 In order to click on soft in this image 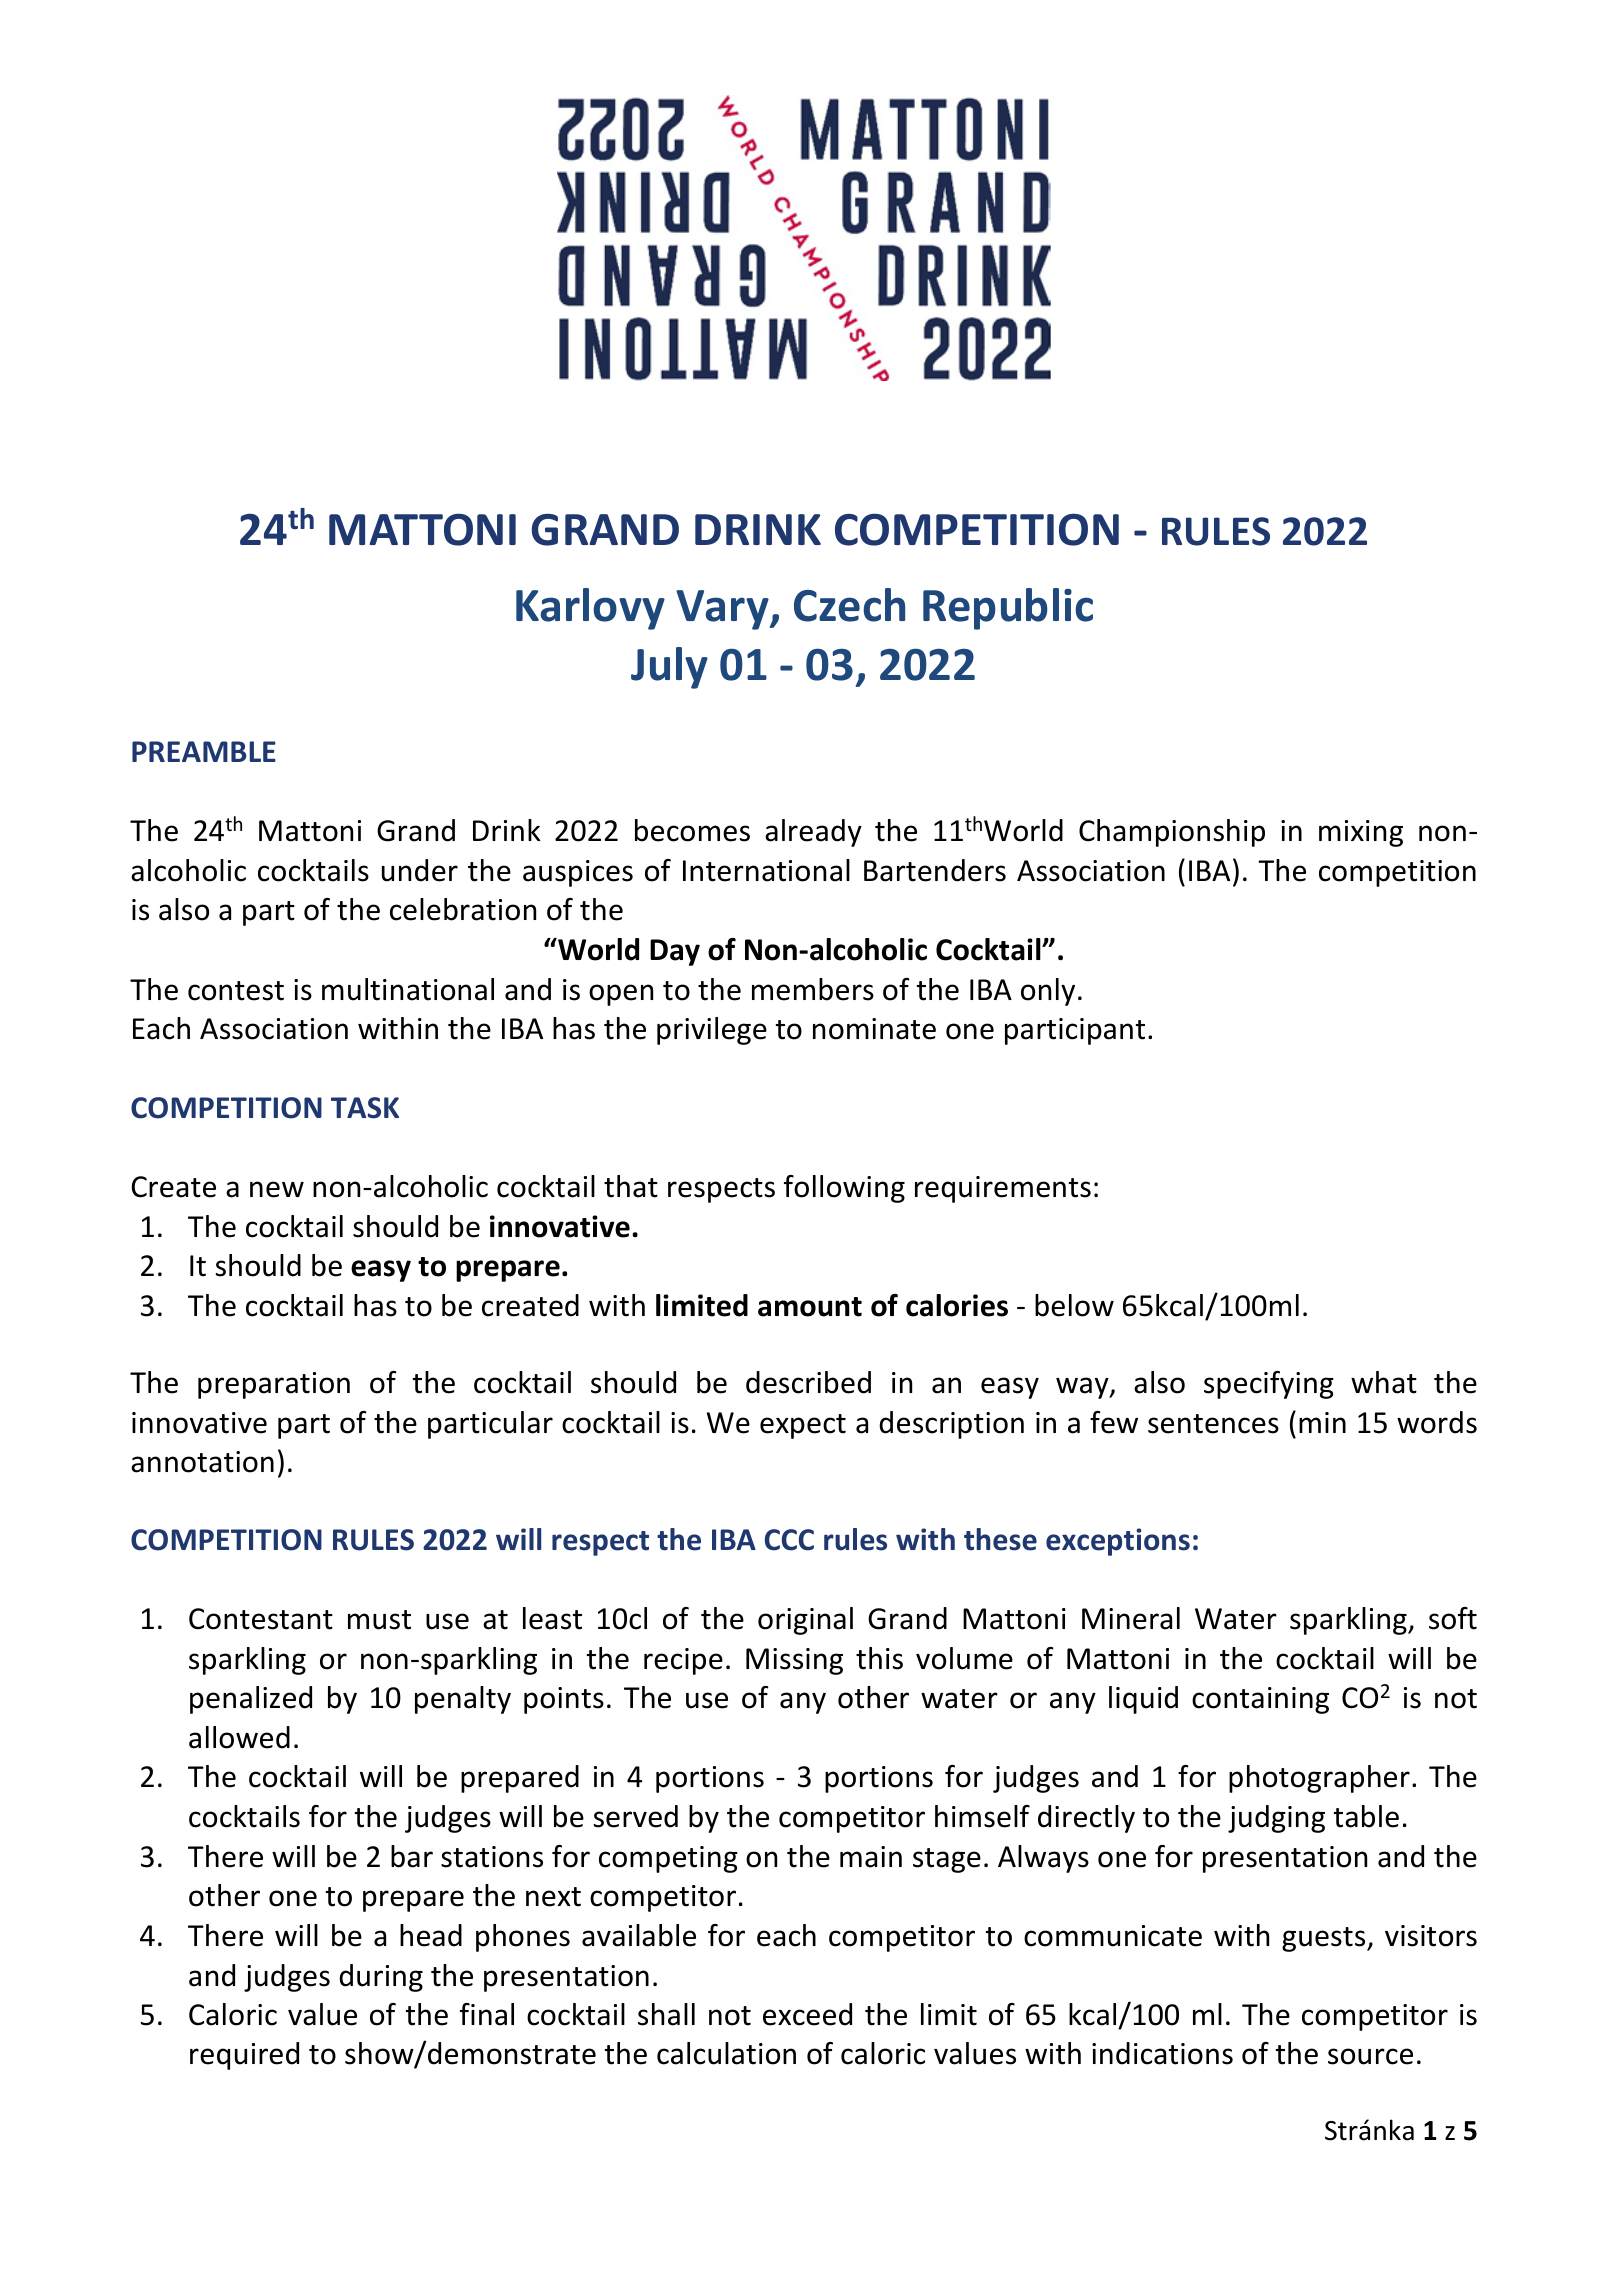, I will do `click(1453, 1618)`.
